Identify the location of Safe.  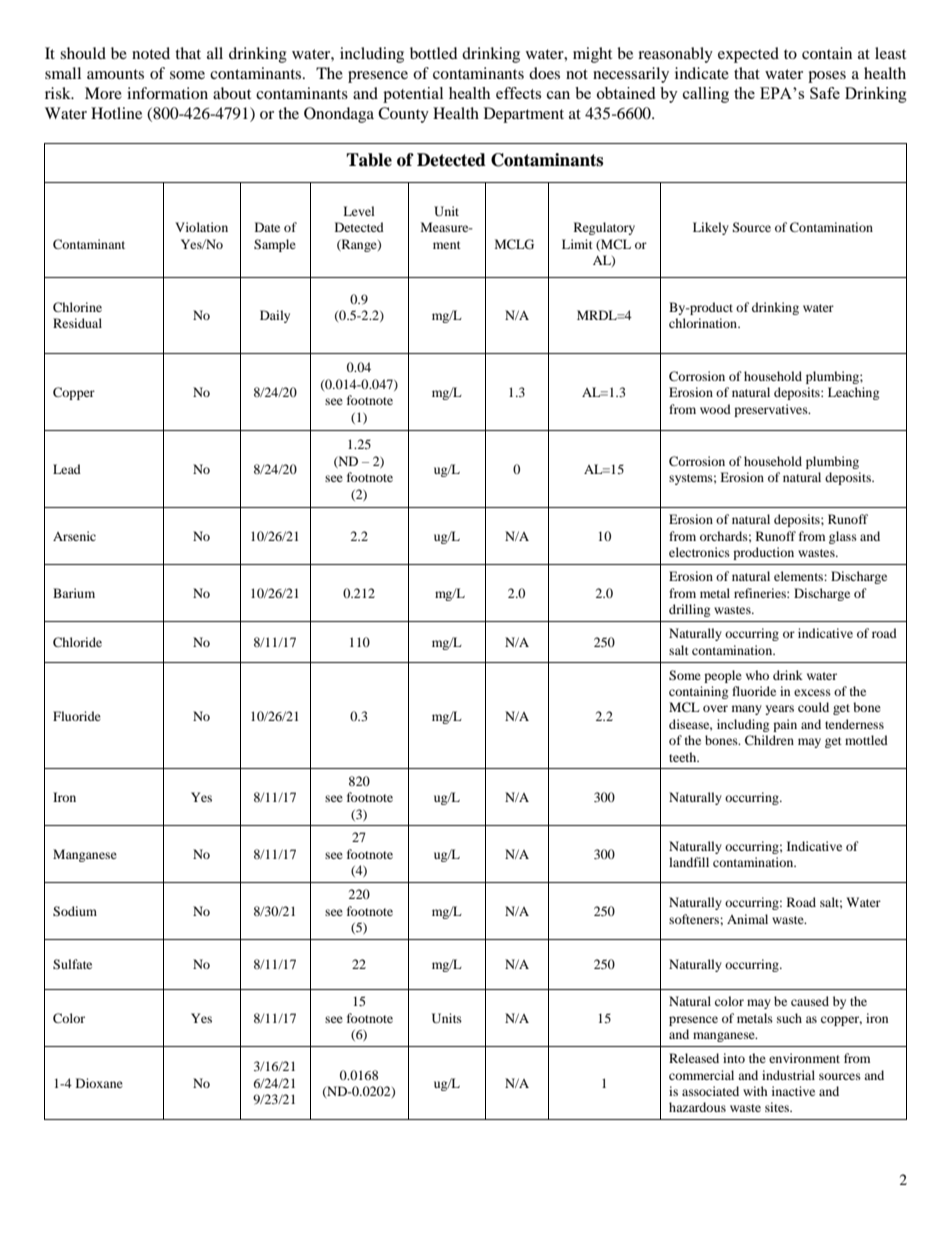
(825, 93).
